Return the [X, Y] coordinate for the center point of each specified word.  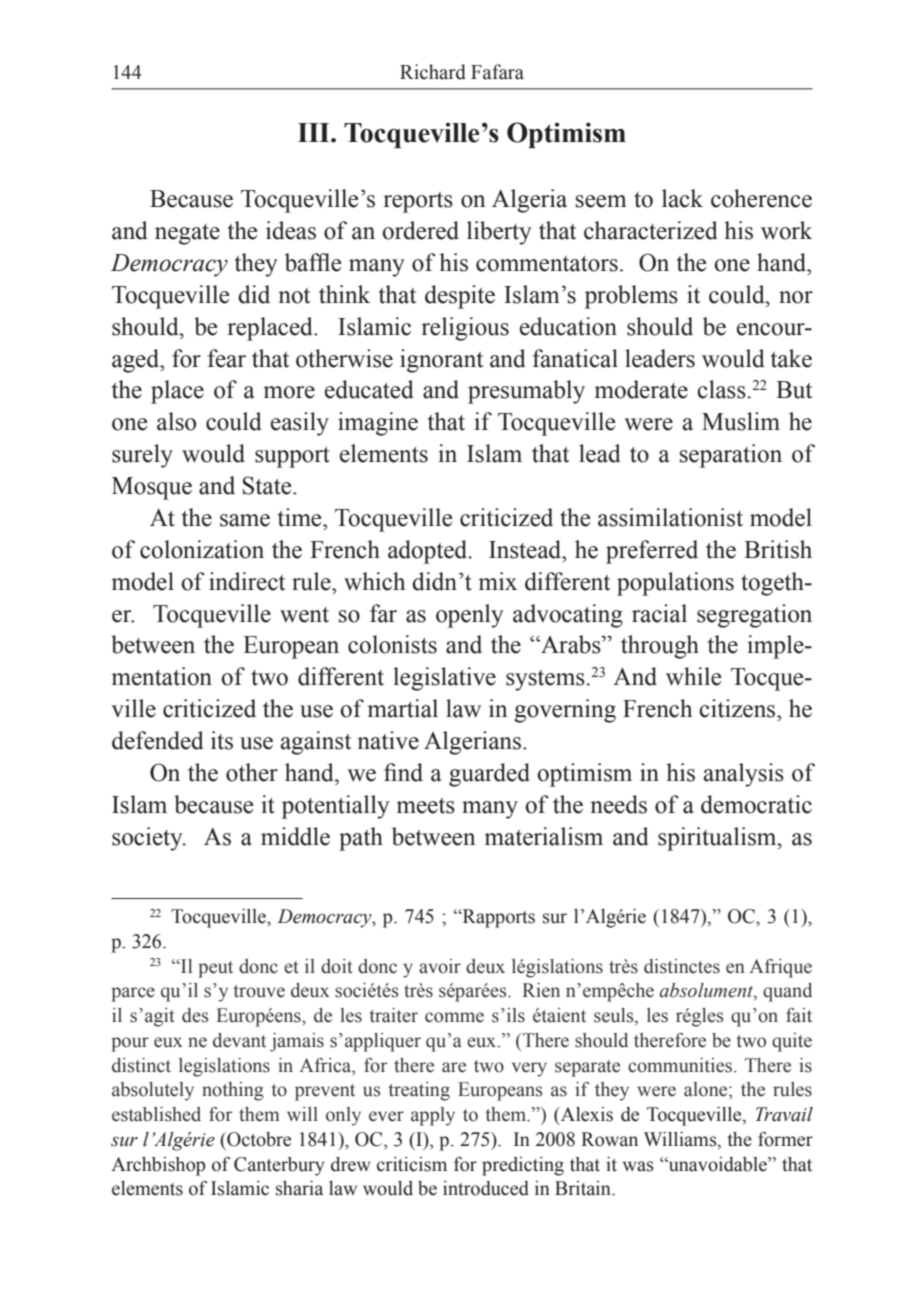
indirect [247, 581]
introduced [486, 1188]
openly [470, 616]
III [315, 132]
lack [682, 198]
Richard [433, 72]
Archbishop [158, 1166]
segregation [754, 616]
